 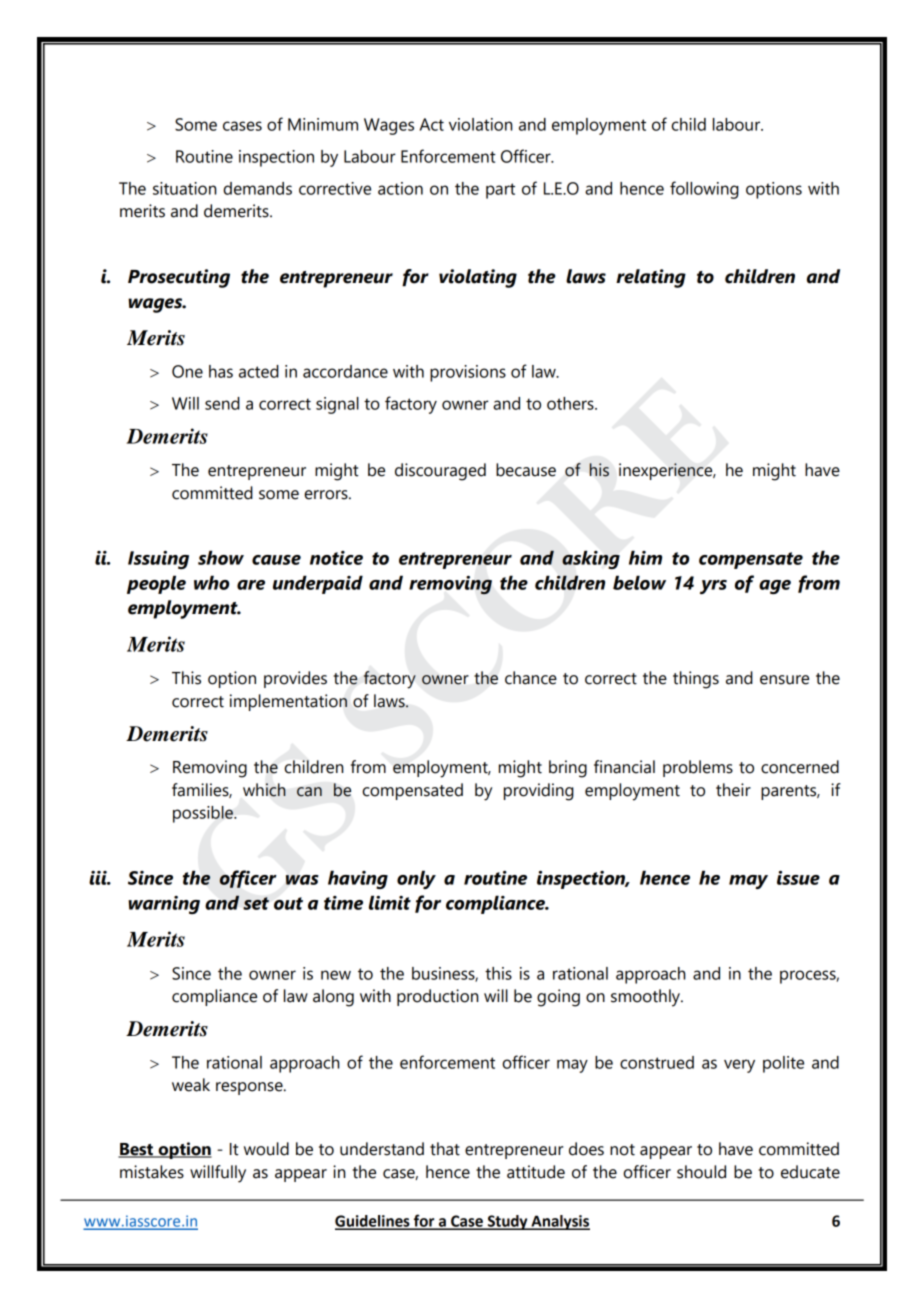 What do you see at coordinates (468, 373) in the screenshot?
I see `provisions` at bounding box center [468, 373].
